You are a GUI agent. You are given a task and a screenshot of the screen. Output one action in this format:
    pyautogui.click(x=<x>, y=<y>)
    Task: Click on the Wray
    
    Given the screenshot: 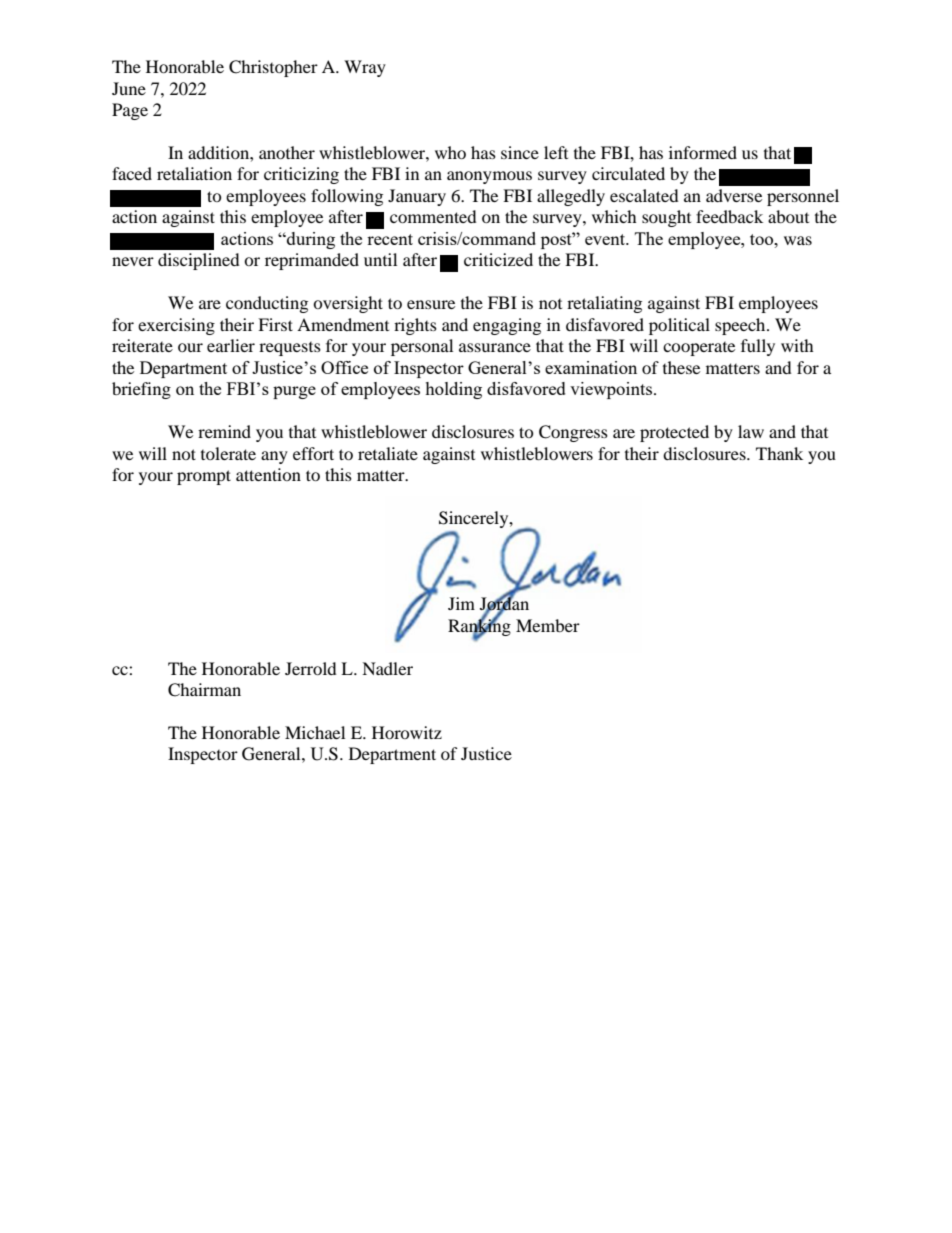 What is the action you would take?
    pyautogui.click(x=365, y=68)
